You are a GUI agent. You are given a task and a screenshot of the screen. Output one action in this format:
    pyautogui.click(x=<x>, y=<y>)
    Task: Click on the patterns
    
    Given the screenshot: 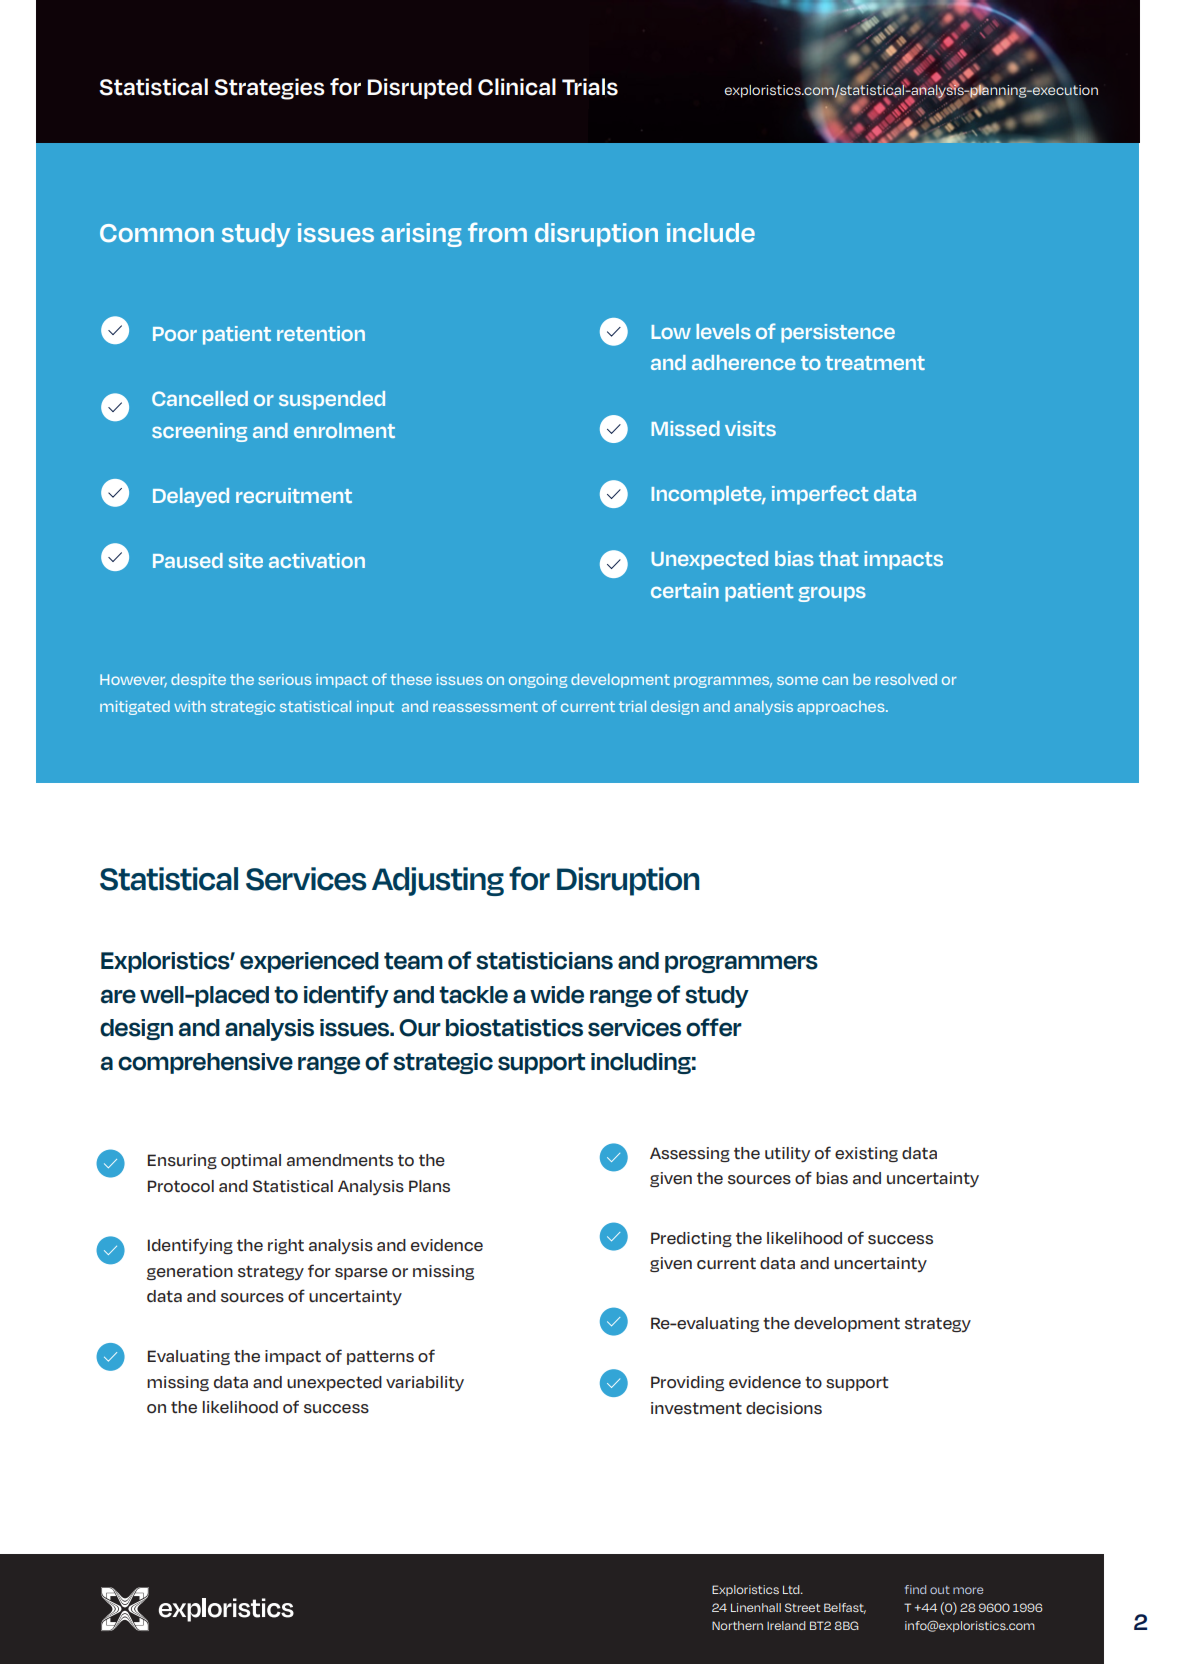 What is the action you would take?
    pyautogui.click(x=380, y=1357)
